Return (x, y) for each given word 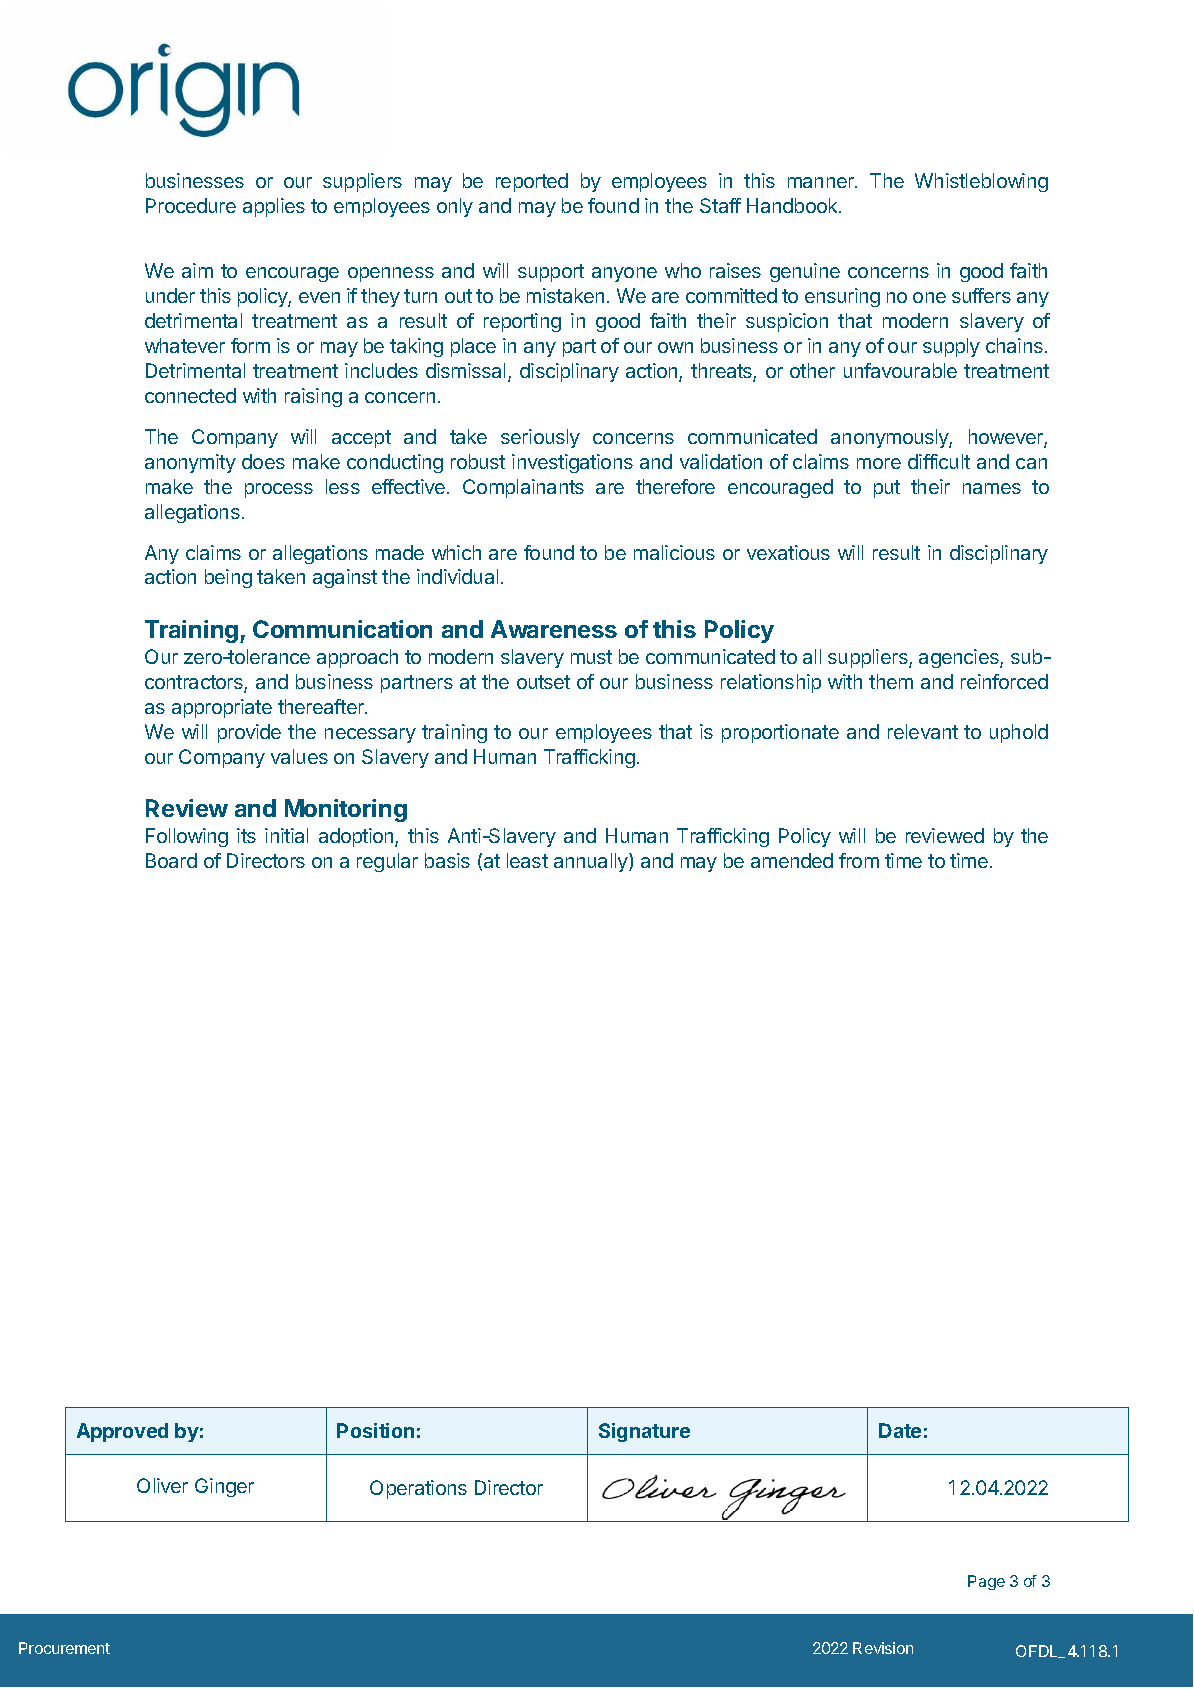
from (859, 860)
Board (171, 860)
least (527, 860)
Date (900, 1430)
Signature (644, 1432)
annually (592, 862)
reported (532, 182)
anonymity (190, 463)
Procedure (191, 205)
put (887, 489)
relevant (923, 731)
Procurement (64, 1648)
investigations (572, 463)
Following (187, 837)
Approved (122, 1432)
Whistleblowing (981, 182)
